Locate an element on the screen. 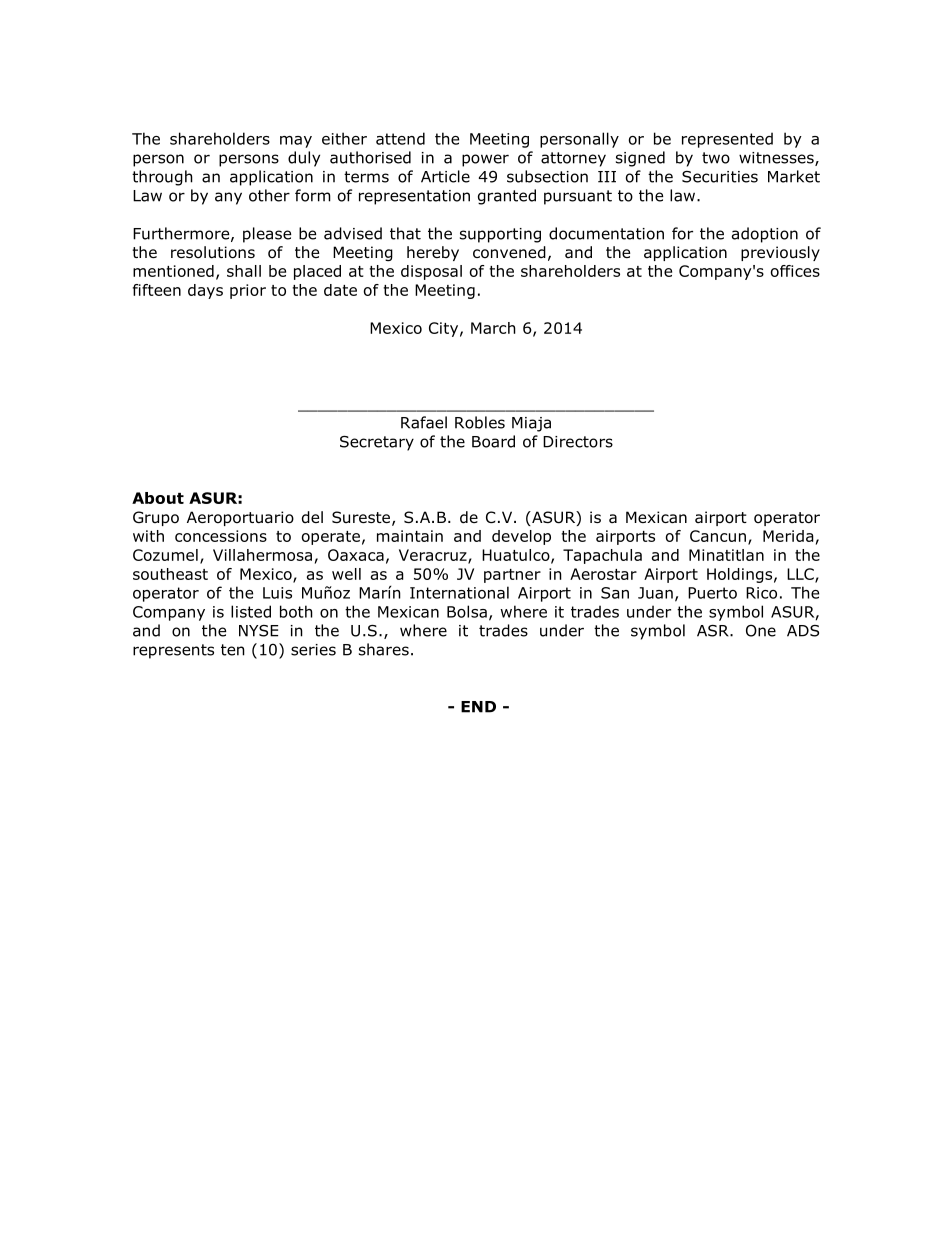 The width and height of the screenshot is (952, 1233). Cancun is located at coordinates (718, 536).
